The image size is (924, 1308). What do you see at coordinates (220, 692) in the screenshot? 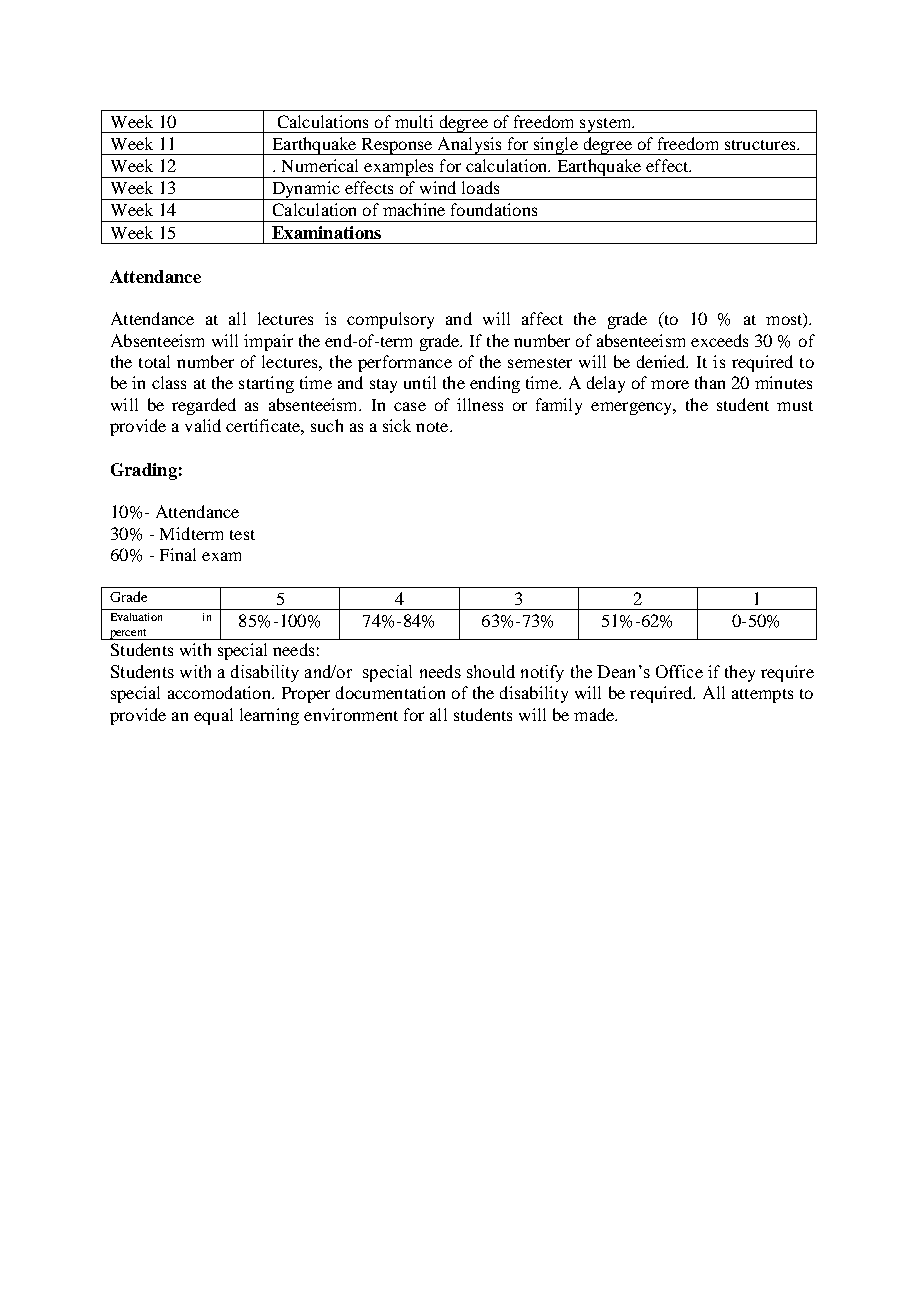
I see `accomodation` at bounding box center [220, 692].
